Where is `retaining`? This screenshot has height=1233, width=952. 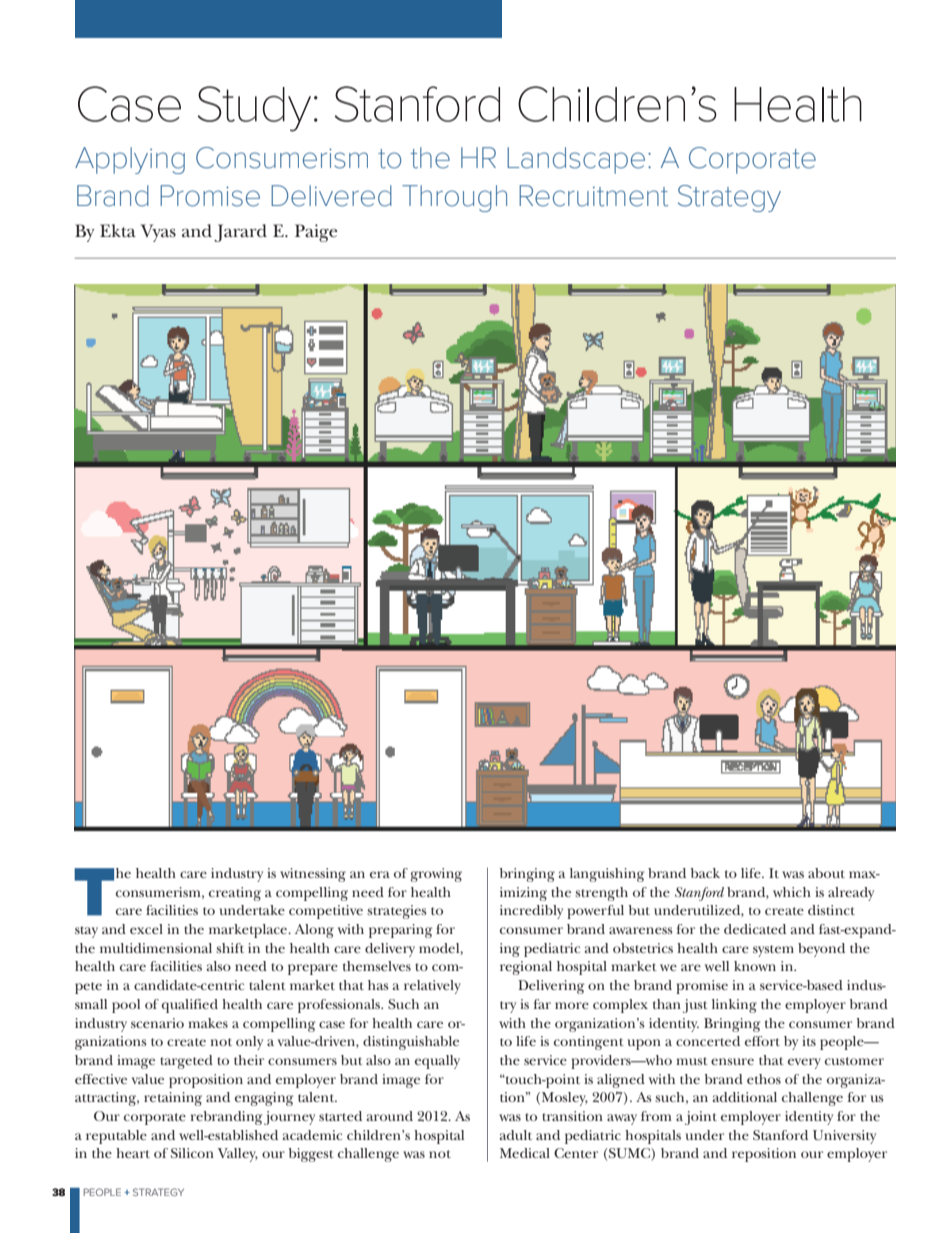
retaining is located at coordinates (173, 1099).
